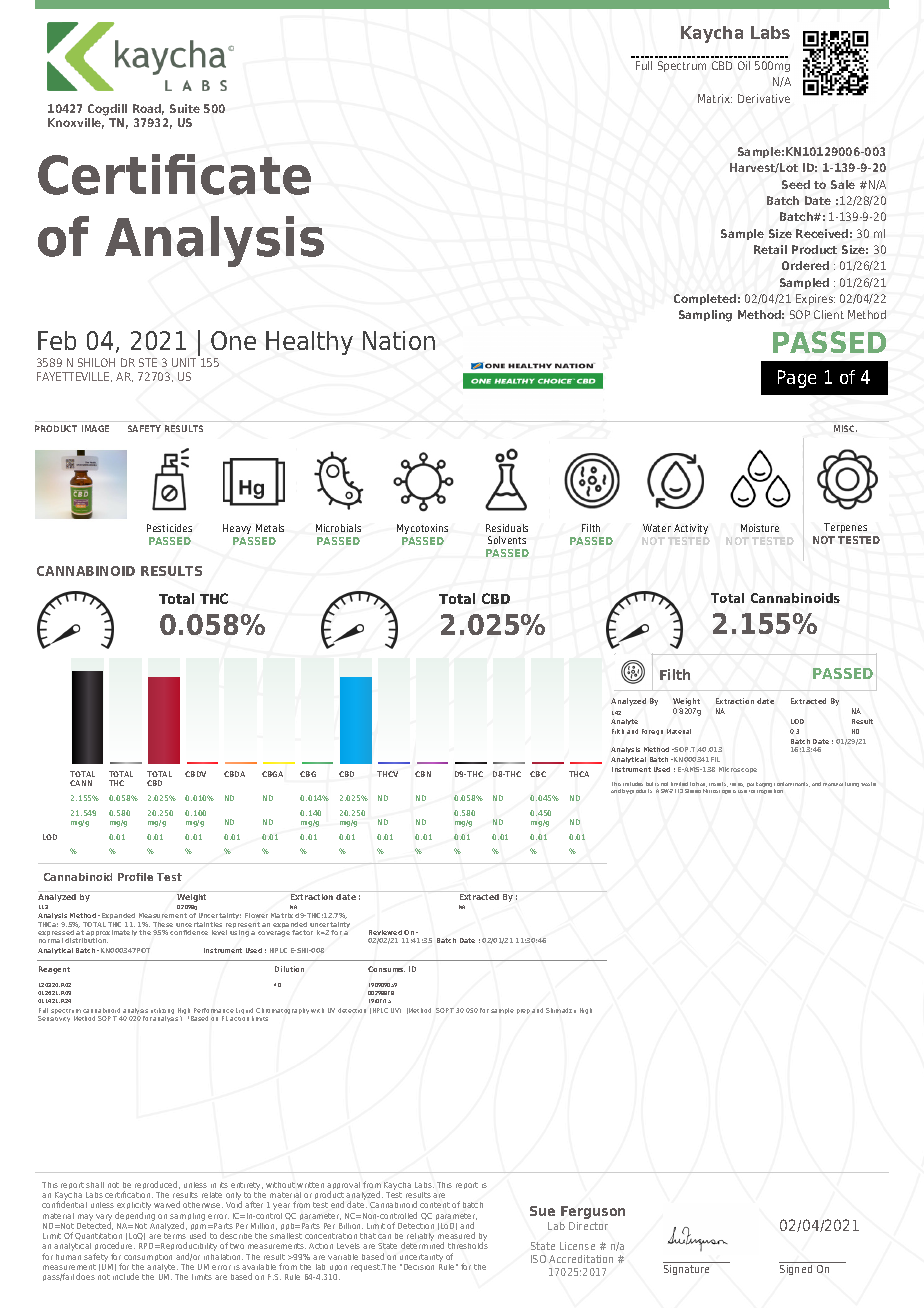  Describe the element at coordinates (423, 774) in the screenshot. I see `CBN` at that location.
